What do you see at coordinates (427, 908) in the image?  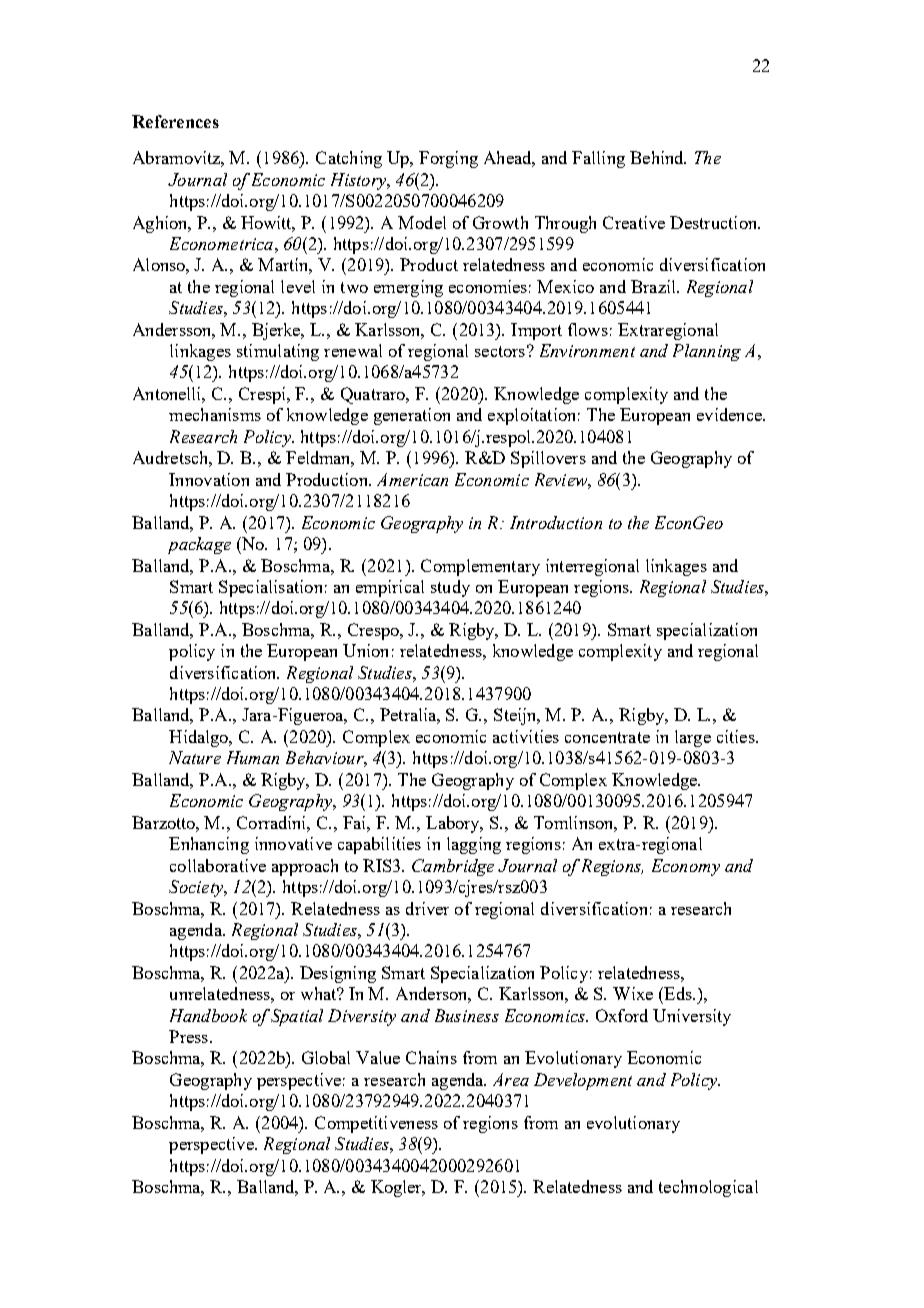 I see `driver` at bounding box center [427, 908].
